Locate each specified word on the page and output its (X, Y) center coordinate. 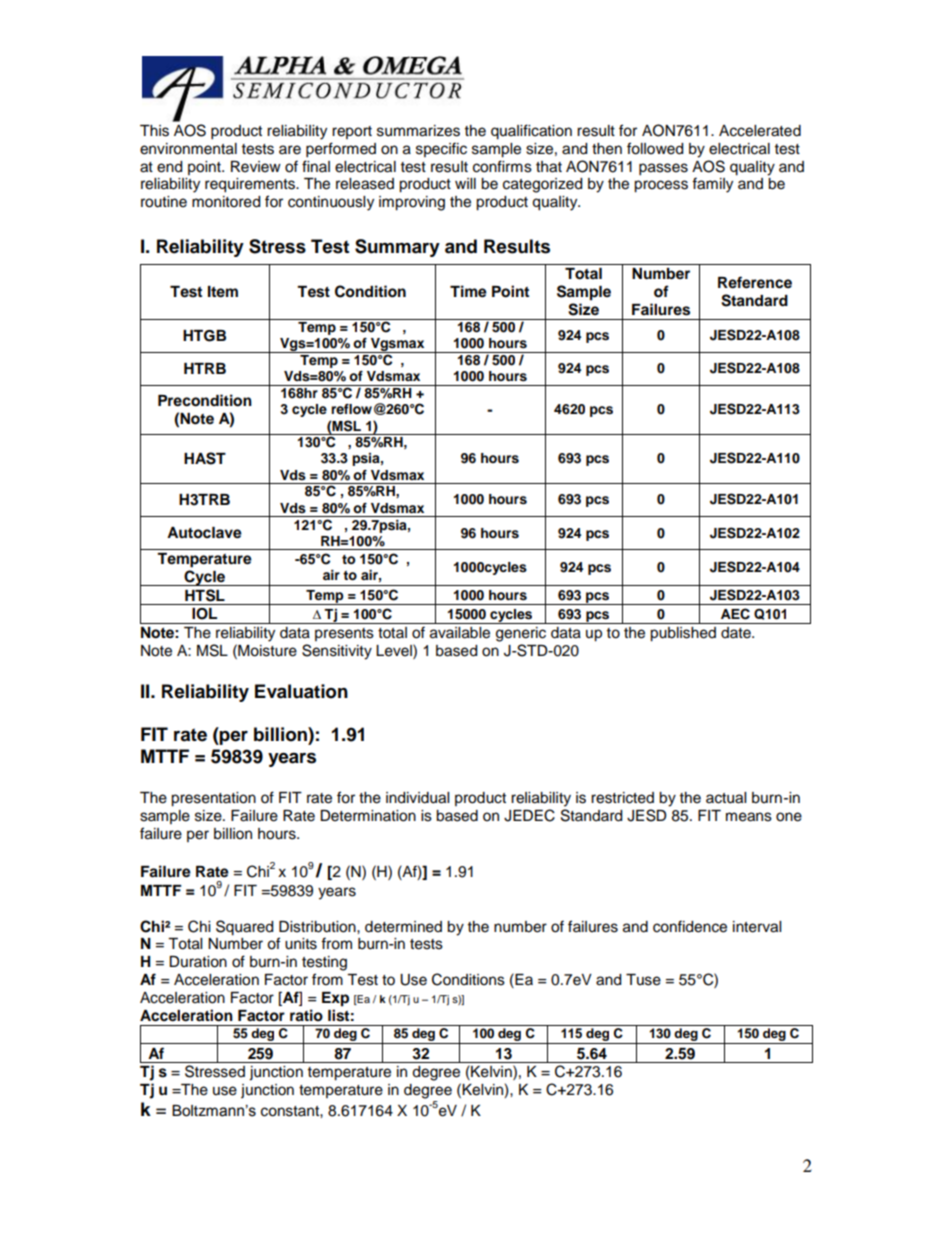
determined (403, 927)
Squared (244, 928)
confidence (690, 926)
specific (441, 149)
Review (256, 167)
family (712, 185)
